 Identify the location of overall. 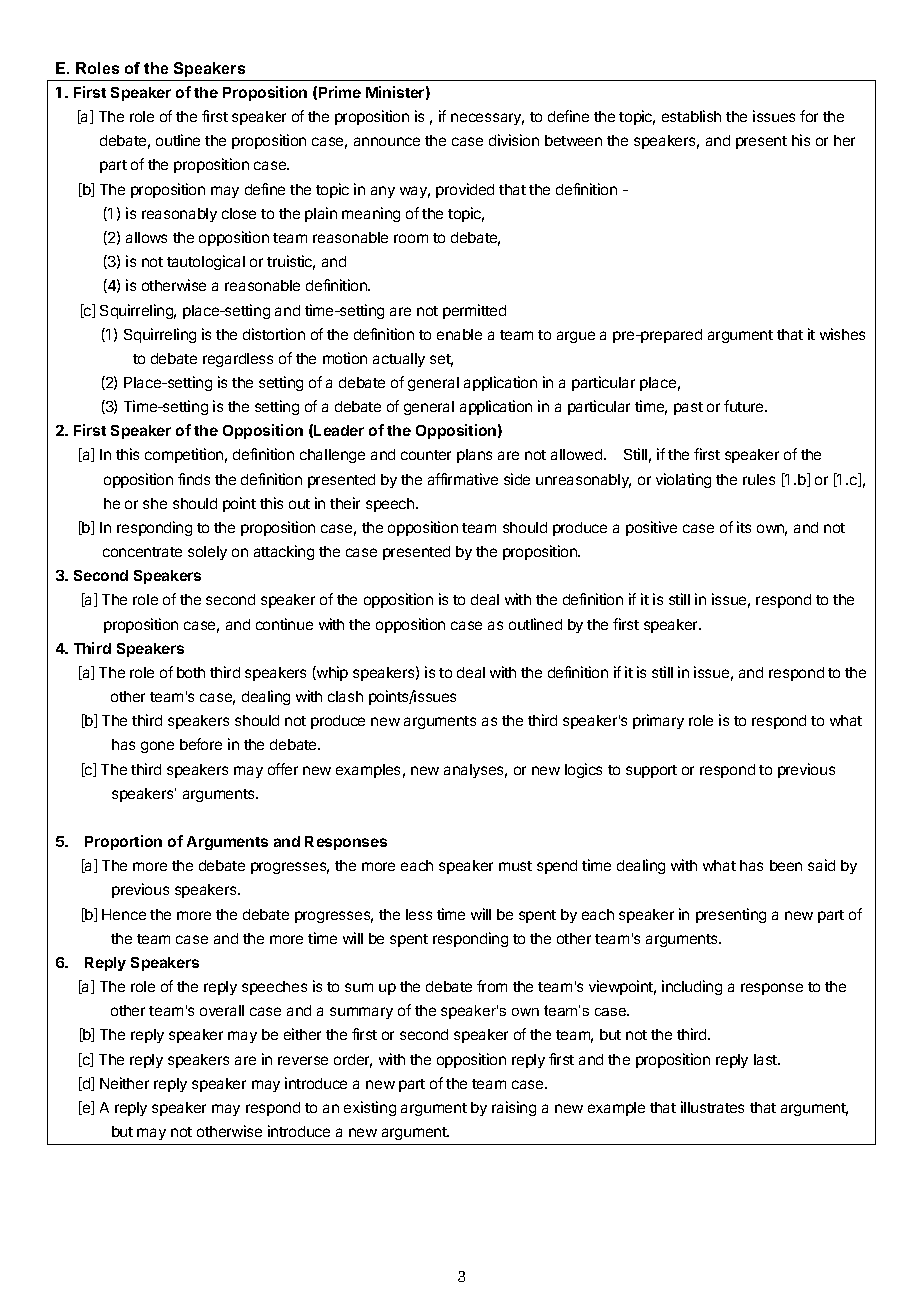
(222, 1010).
